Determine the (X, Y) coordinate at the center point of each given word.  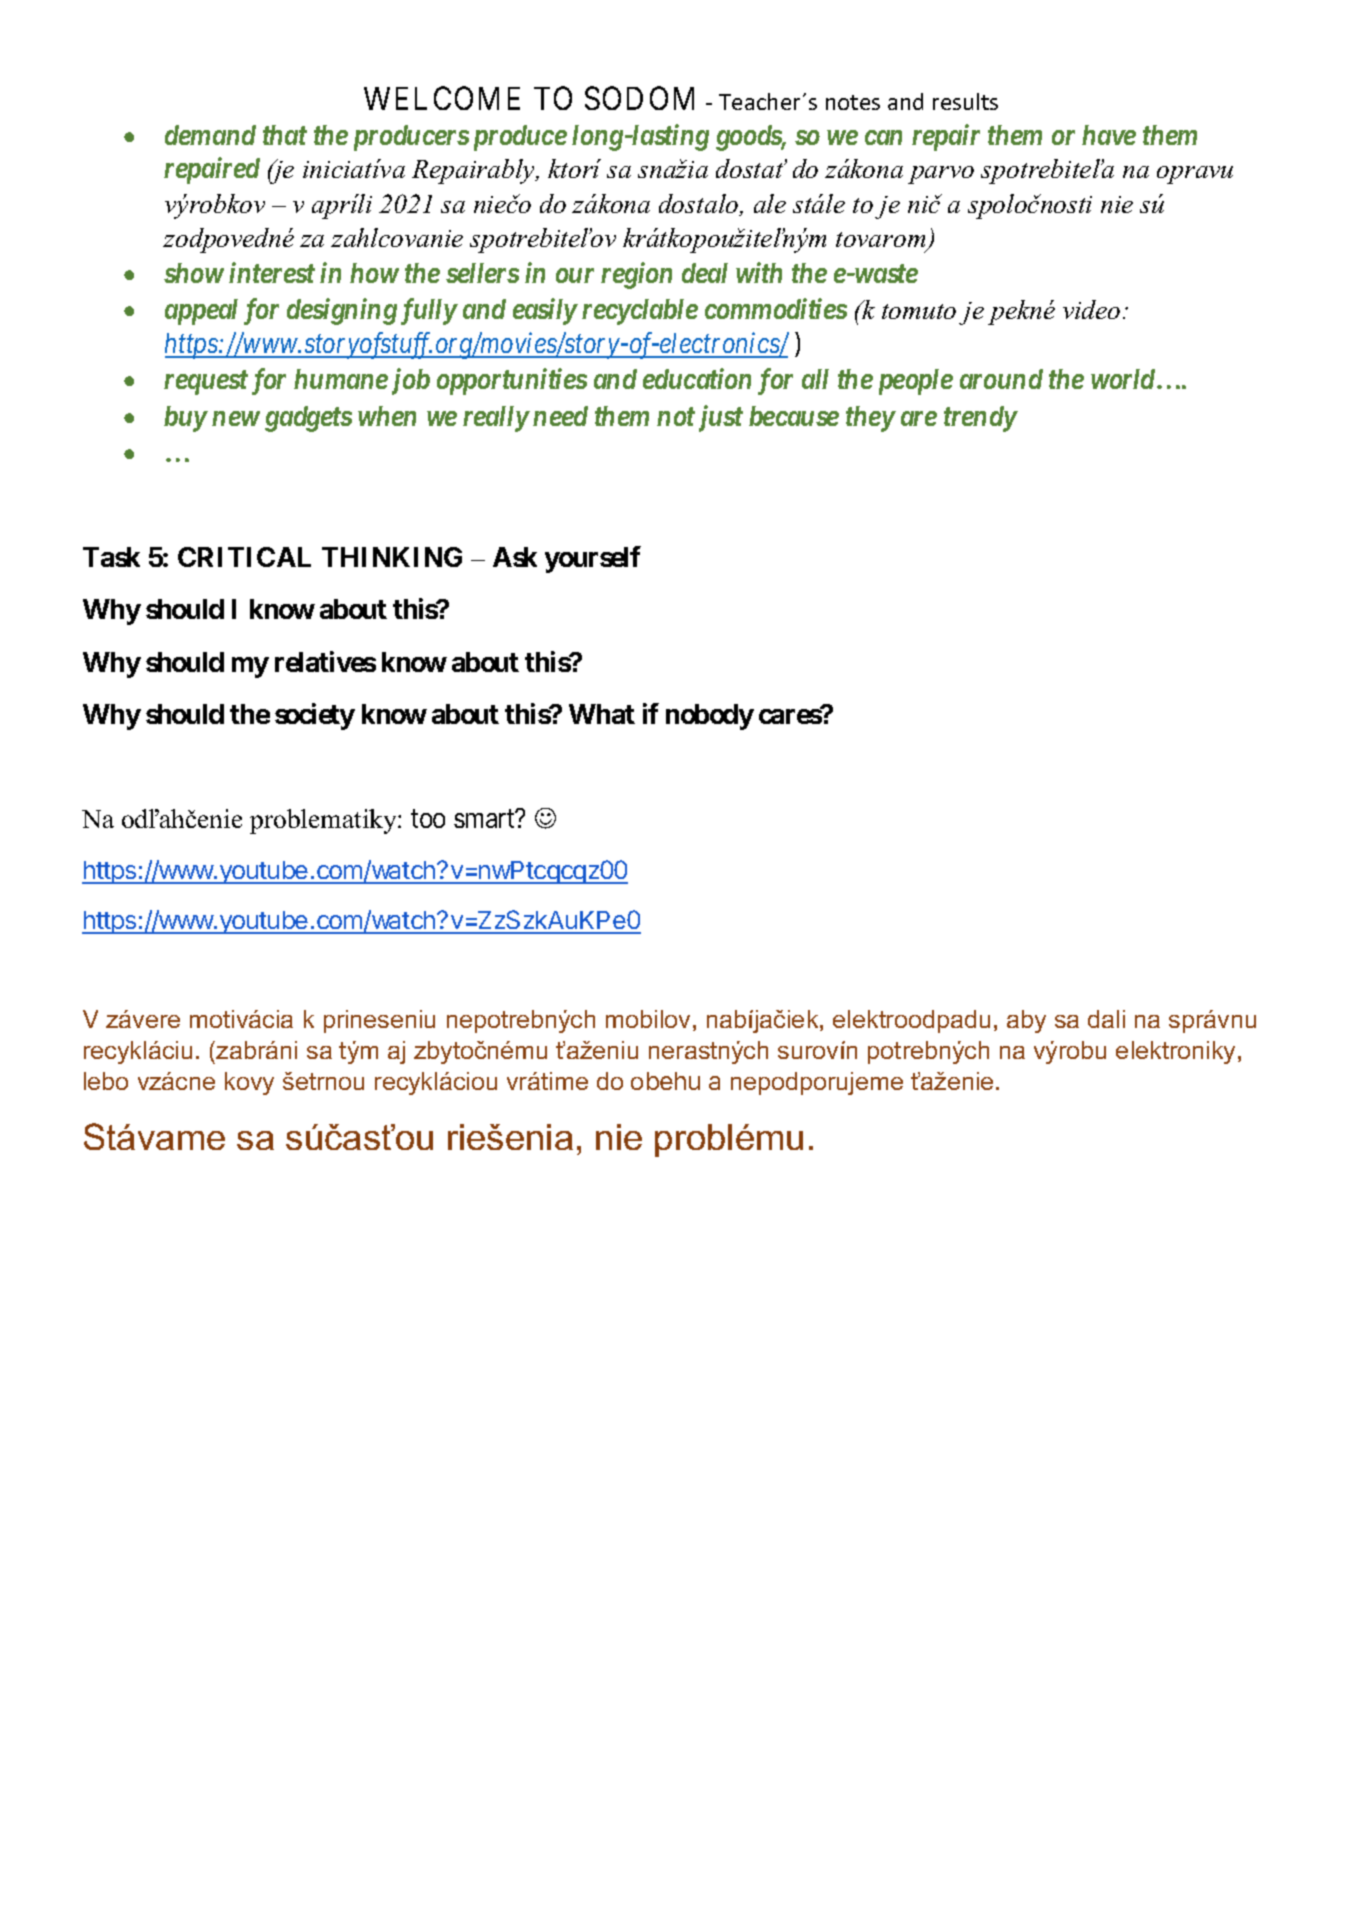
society (315, 716)
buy (185, 419)
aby (1026, 1021)
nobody (710, 717)
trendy (980, 419)
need (560, 416)
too (428, 819)
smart (485, 819)
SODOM (639, 98)
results (965, 101)
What (602, 714)
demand (210, 135)
